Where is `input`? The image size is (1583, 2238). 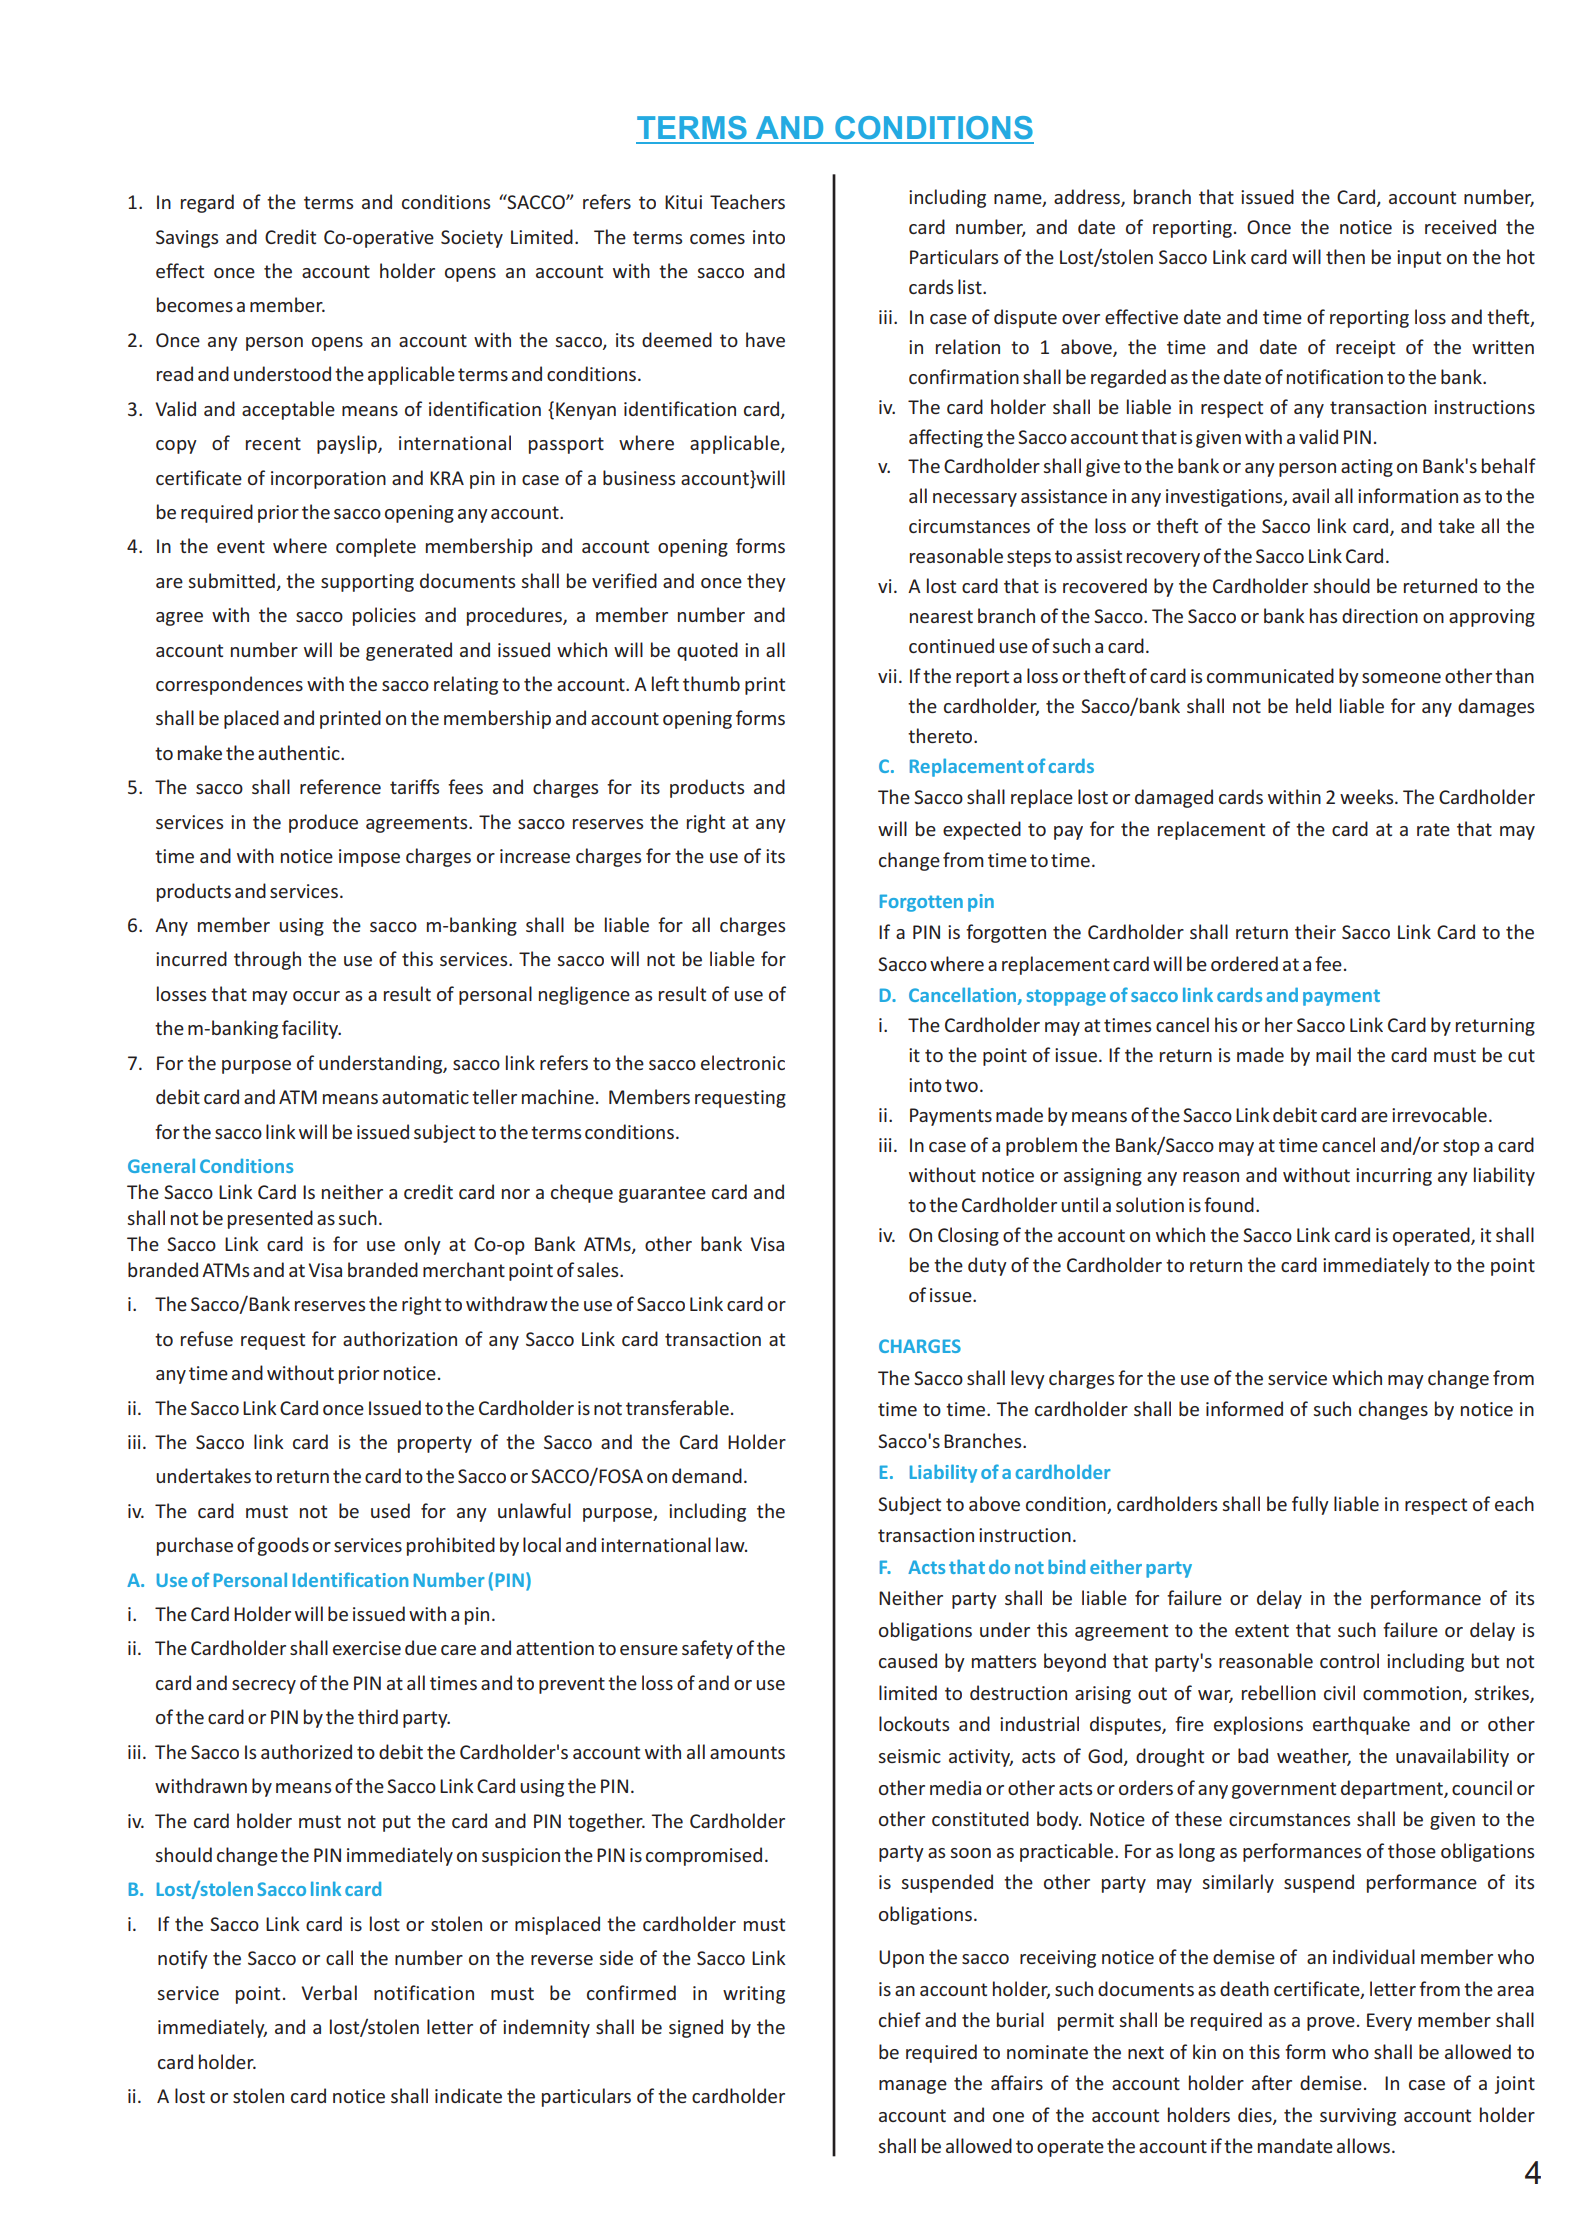 input is located at coordinates (1419, 259).
